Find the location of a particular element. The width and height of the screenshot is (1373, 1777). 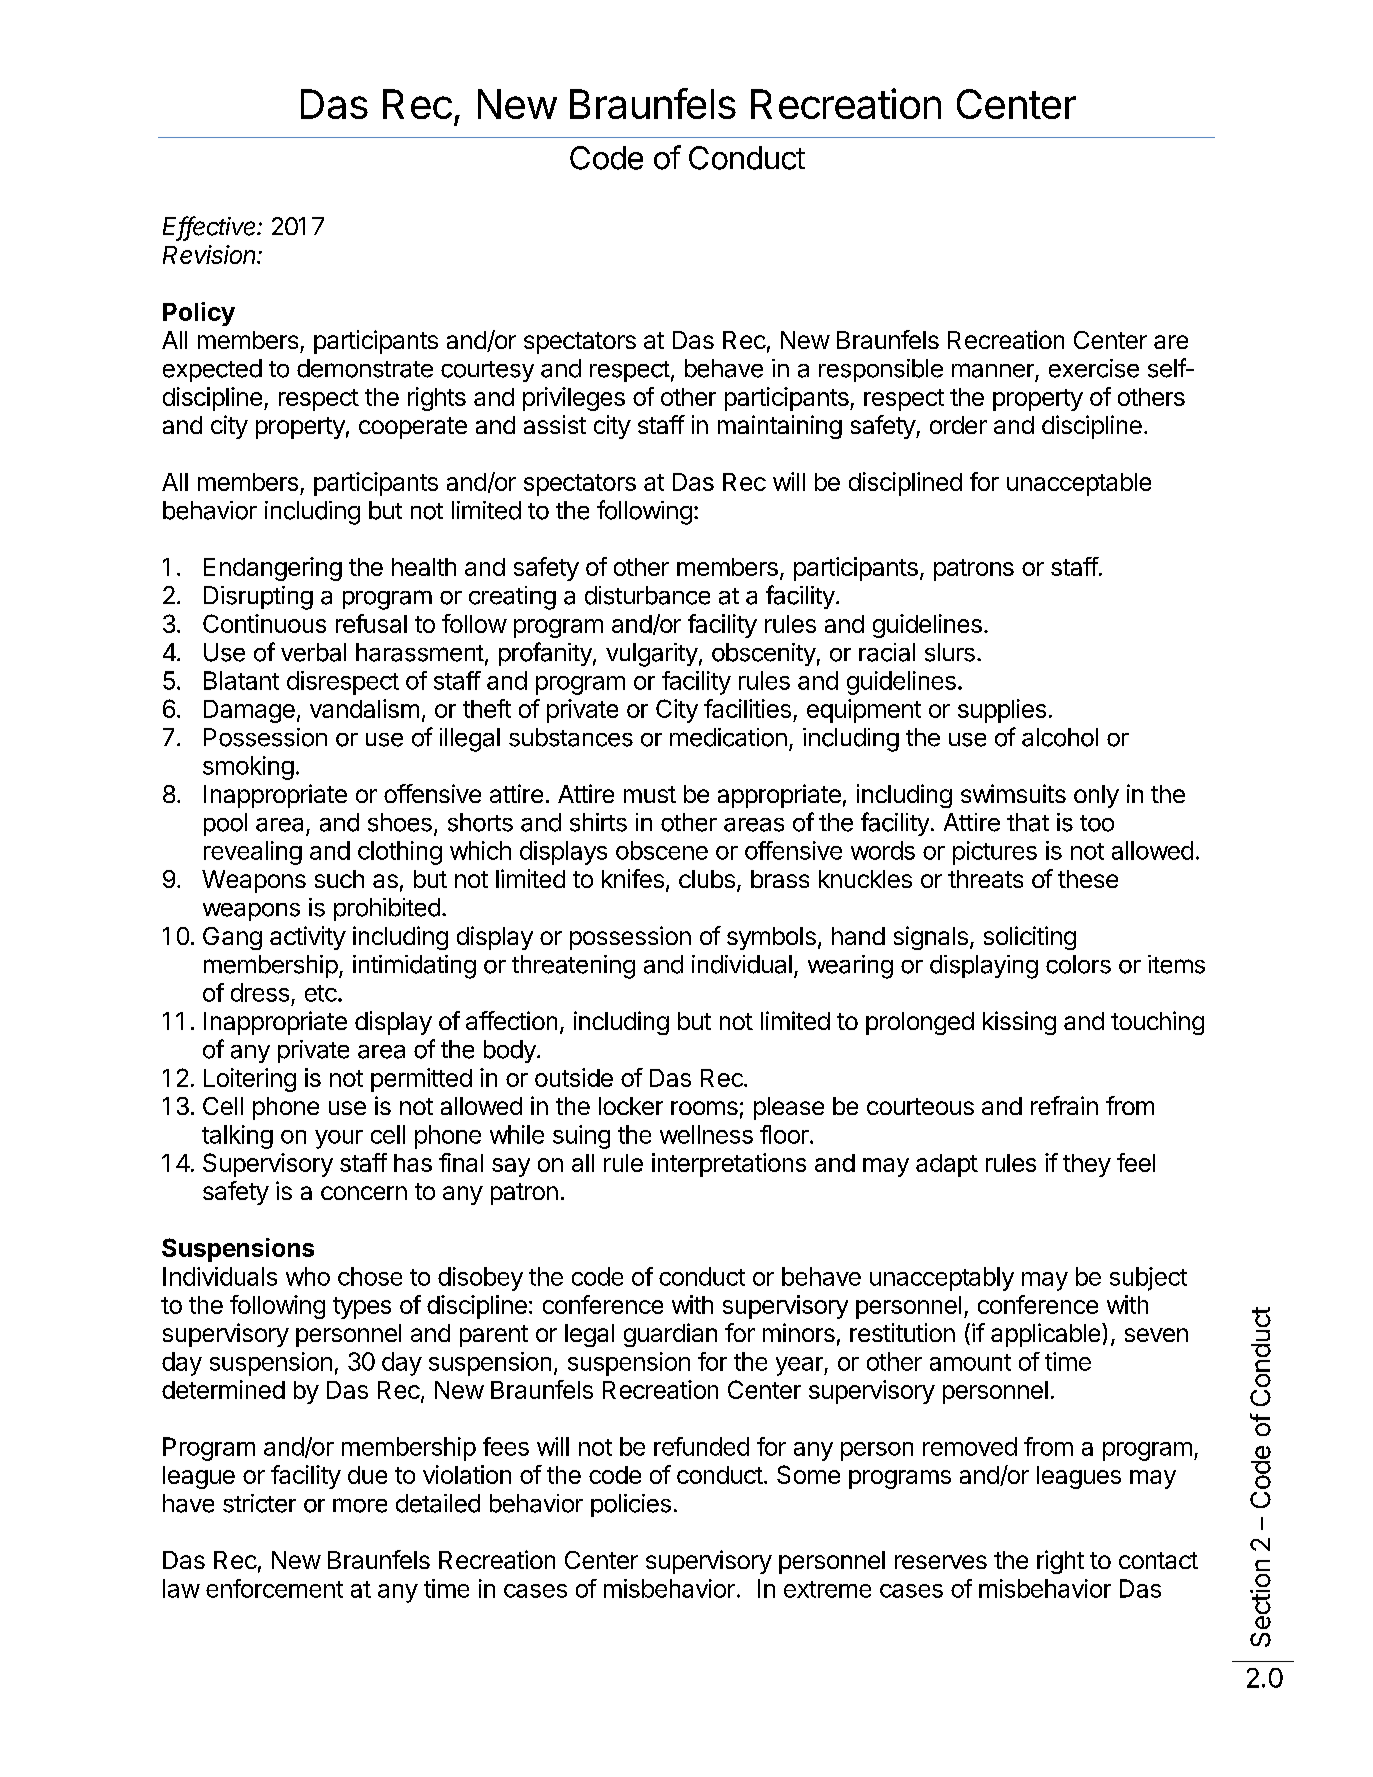

Revision is located at coordinates (211, 254).
